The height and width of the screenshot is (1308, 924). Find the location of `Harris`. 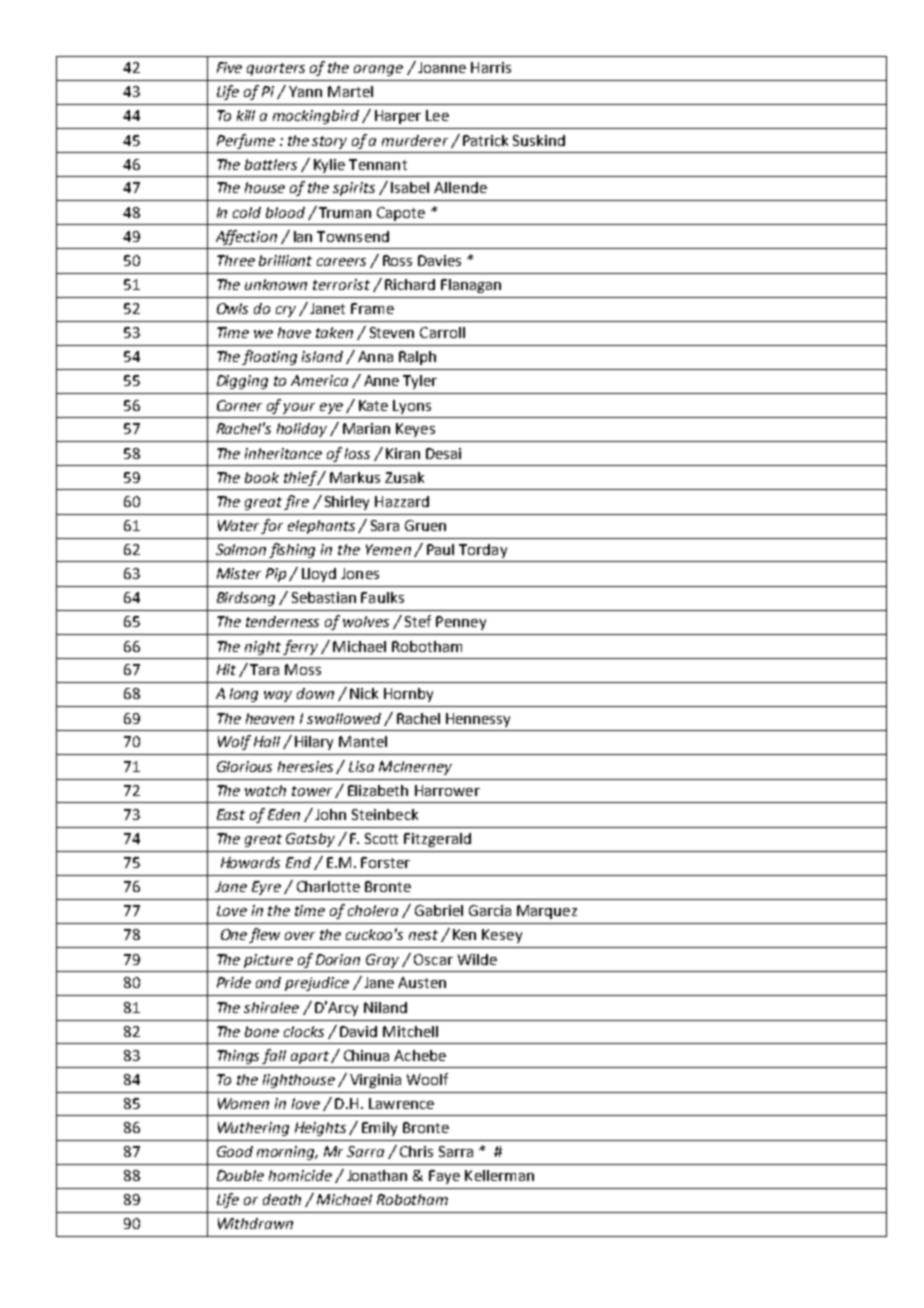

Harris is located at coordinates (491, 67).
